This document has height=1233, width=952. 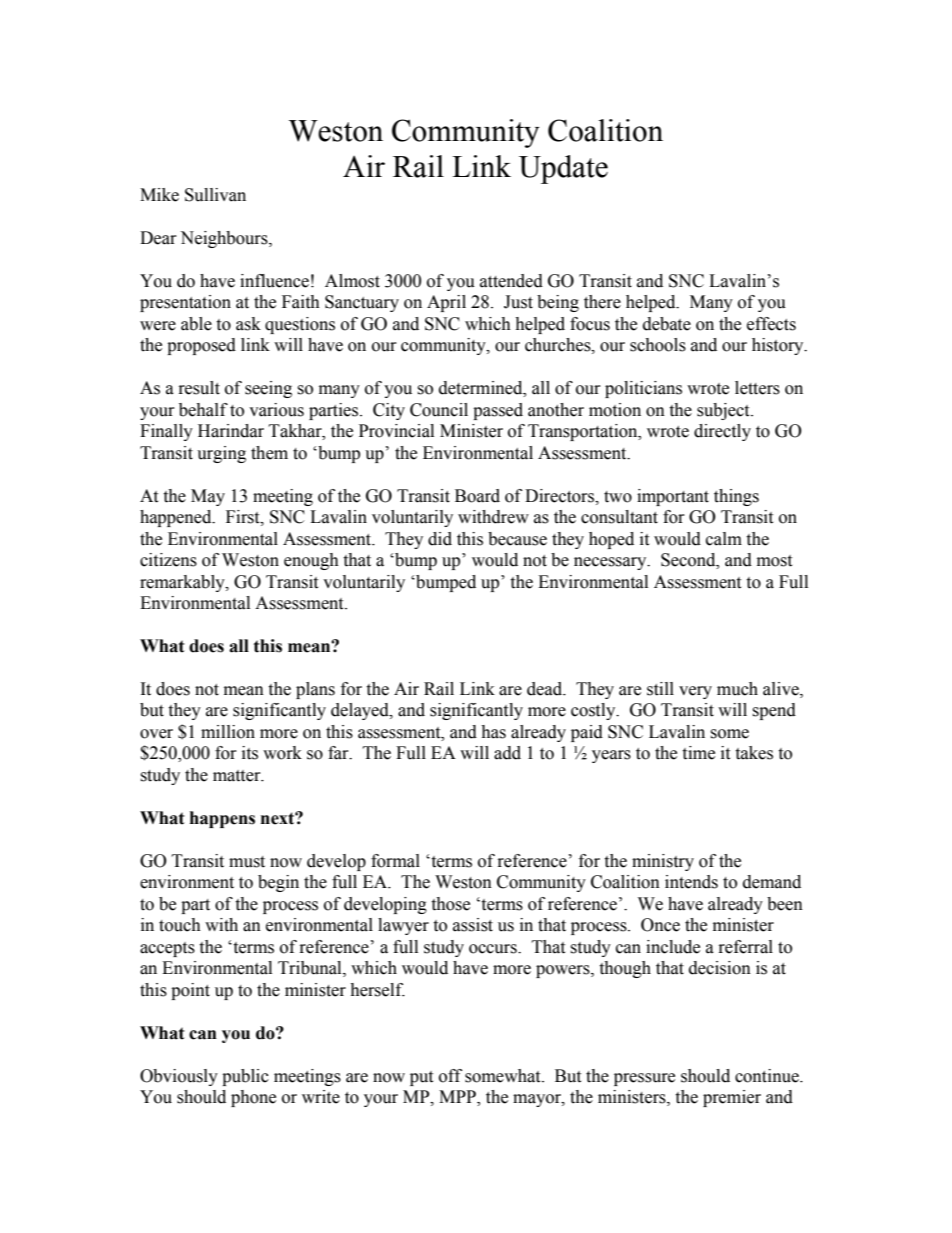 What do you see at coordinates (450, 1076) in the document?
I see `off` at bounding box center [450, 1076].
